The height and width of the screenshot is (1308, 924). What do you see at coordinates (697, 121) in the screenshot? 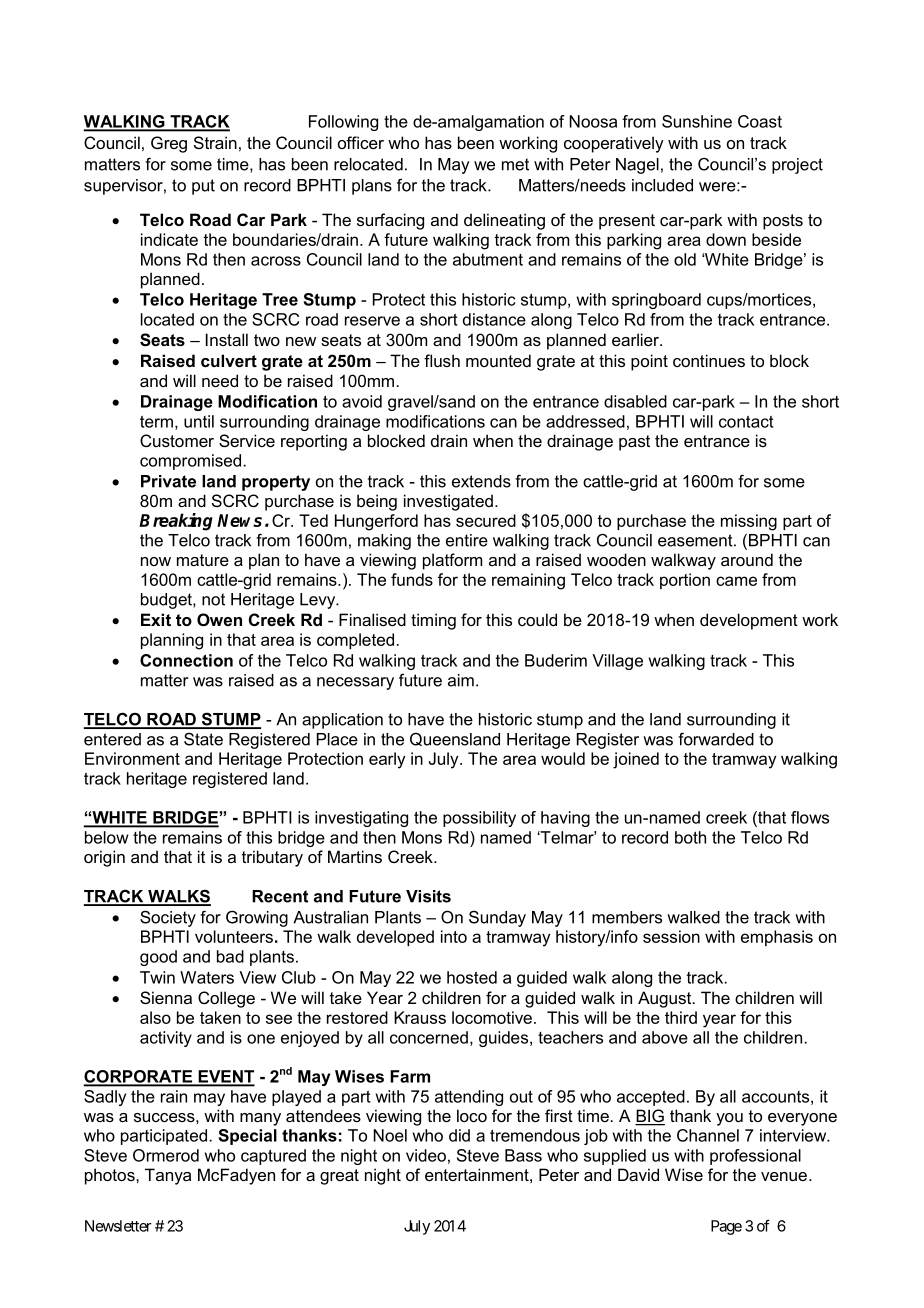
I see `Sunshine` at bounding box center [697, 121].
